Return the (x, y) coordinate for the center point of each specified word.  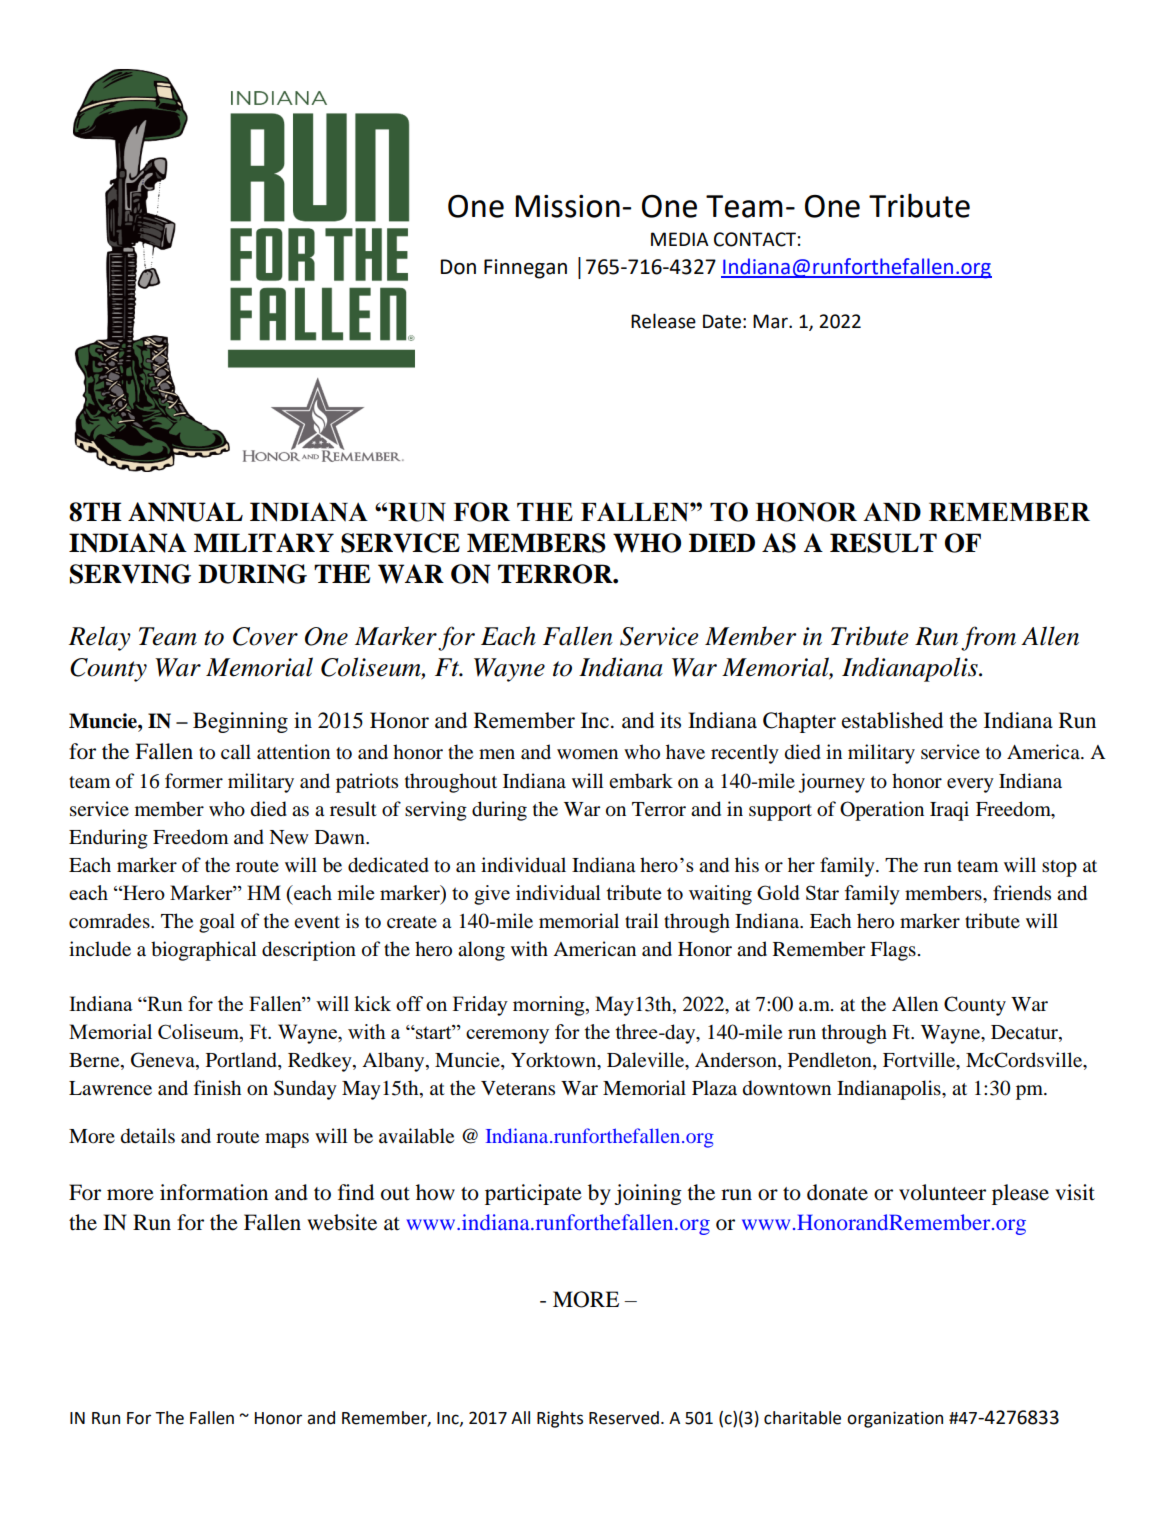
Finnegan (525, 269)
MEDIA (680, 239)
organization (895, 1419)
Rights (560, 1419)
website (342, 1222)
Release (663, 321)
